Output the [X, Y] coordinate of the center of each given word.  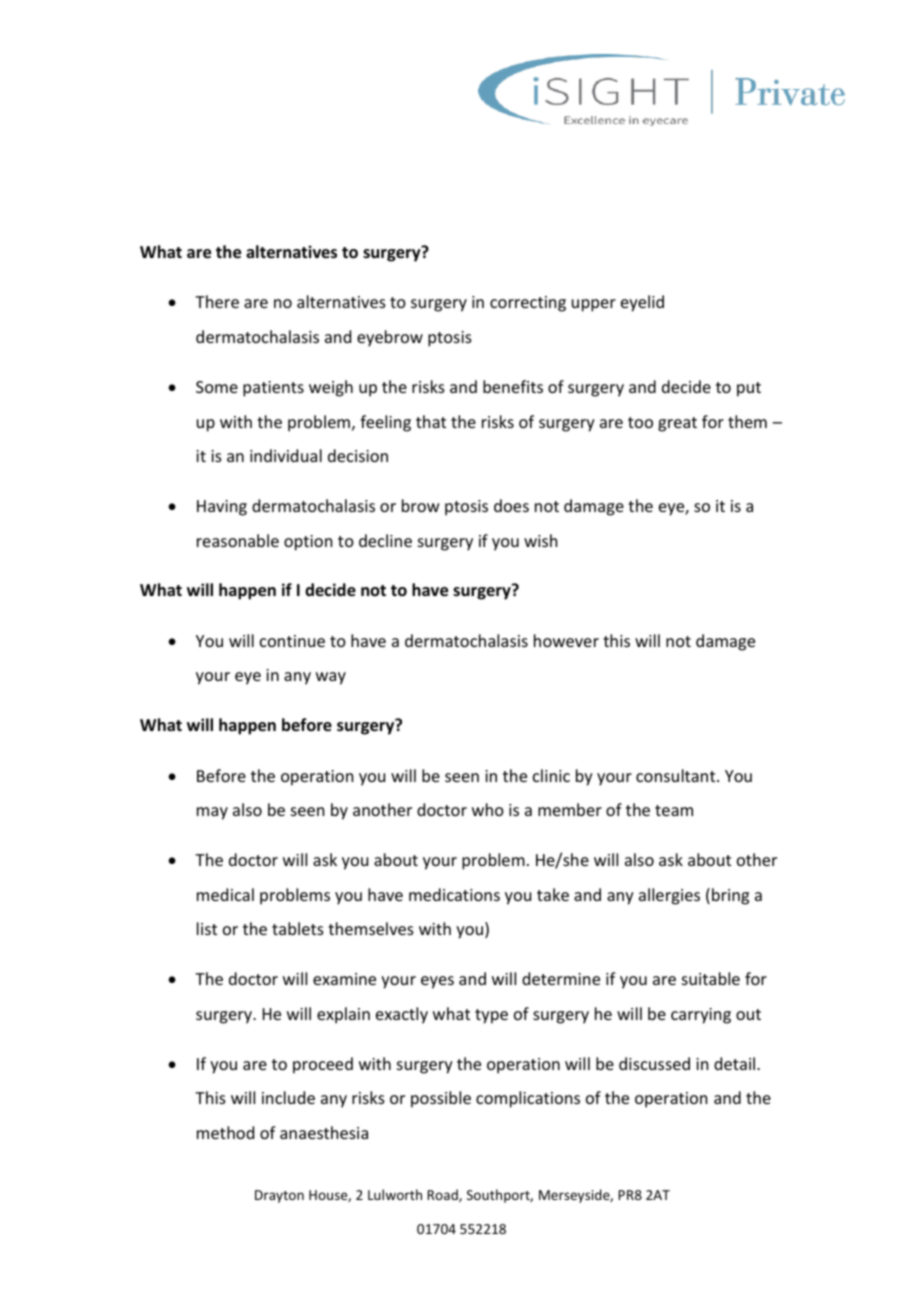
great [677, 424]
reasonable [238, 540]
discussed [654, 1063]
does [511, 505]
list [207, 928]
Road [444, 1195]
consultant [677, 775]
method [225, 1132]
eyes [437, 982]
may [212, 813]
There [217, 301]
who [488, 809]
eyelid [642, 303]
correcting [528, 304]
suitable [711, 978]
